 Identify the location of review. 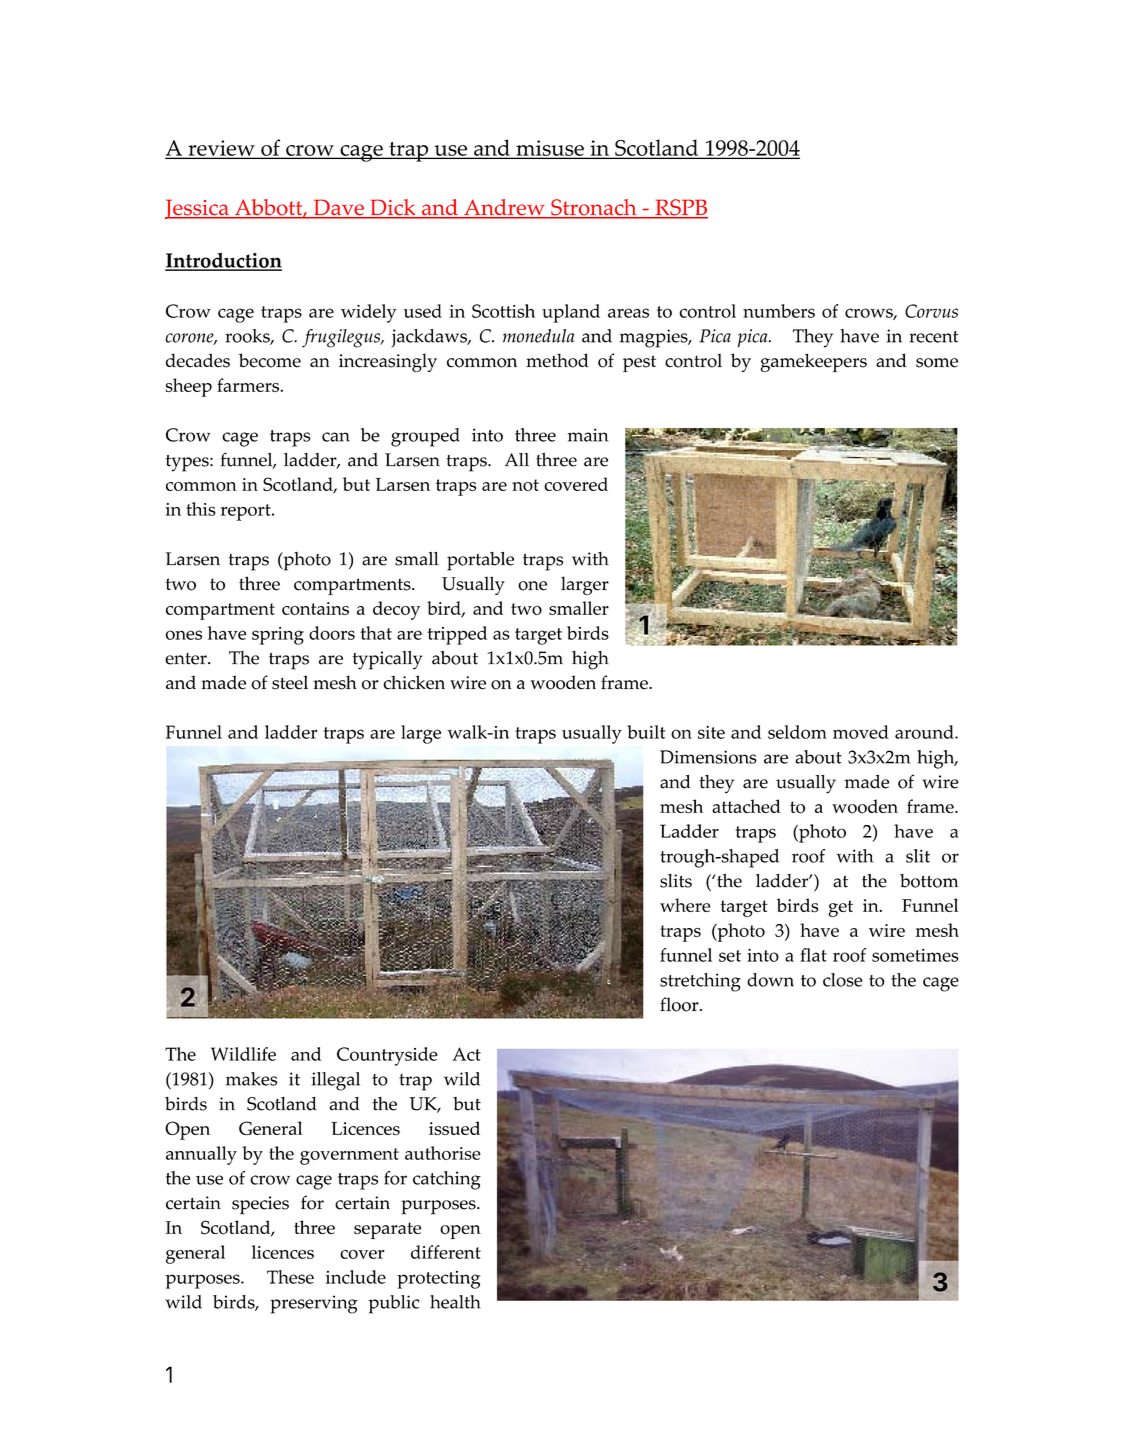
(221, 149).
